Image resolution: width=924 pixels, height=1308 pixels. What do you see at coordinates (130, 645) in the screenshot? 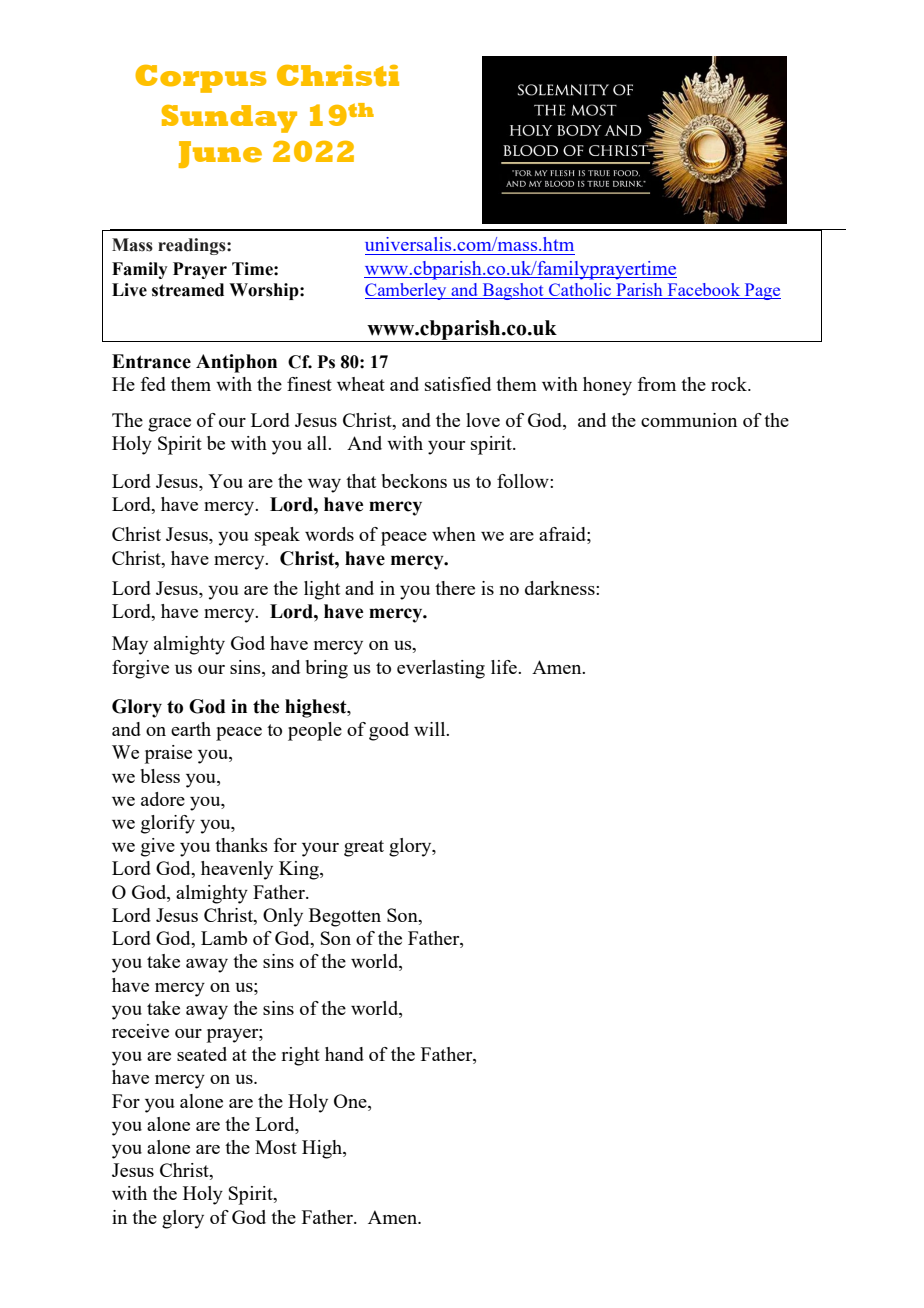
I see `May` at bounding box center [130, 645].
